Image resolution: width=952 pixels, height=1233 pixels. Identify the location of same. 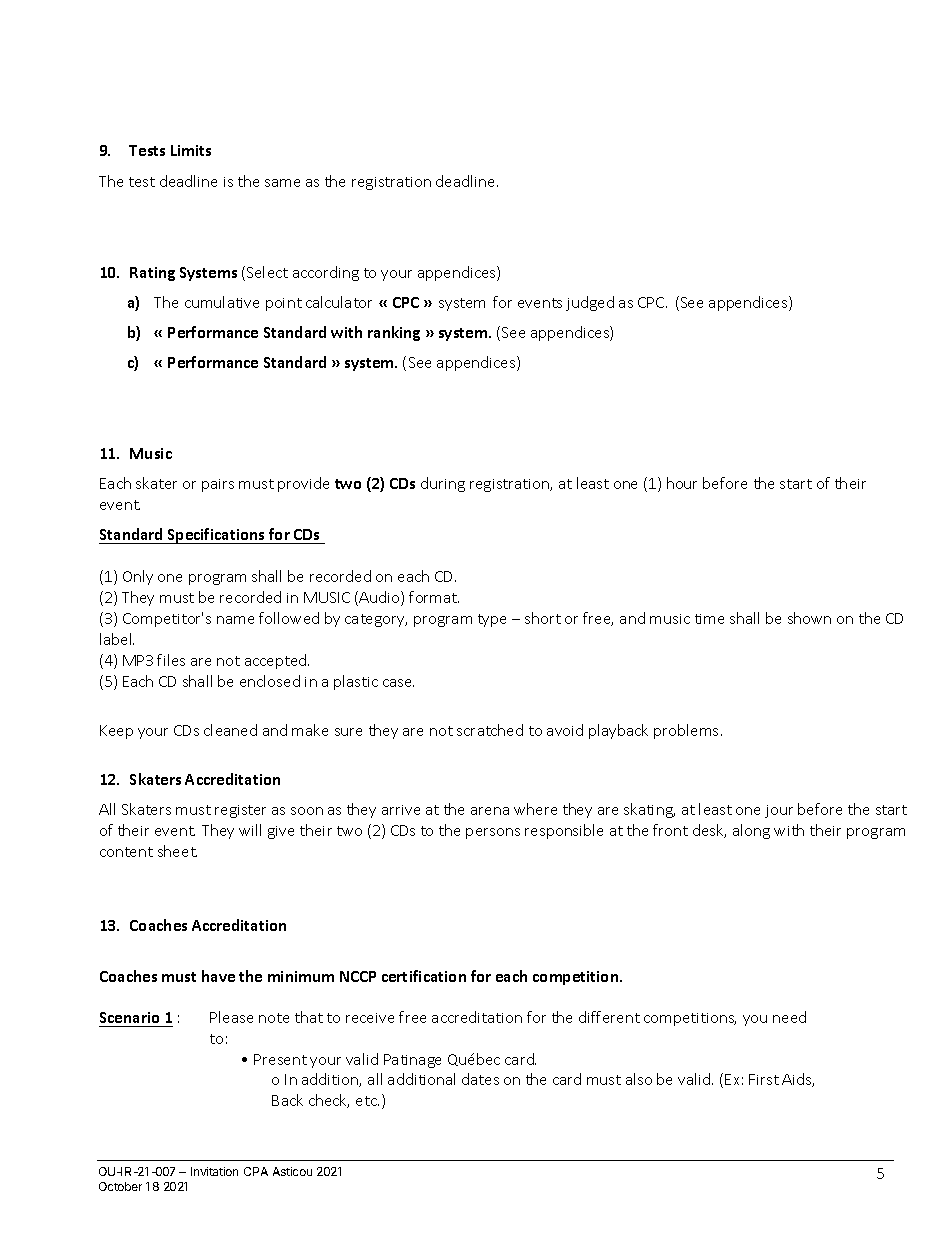
(282, 183).
